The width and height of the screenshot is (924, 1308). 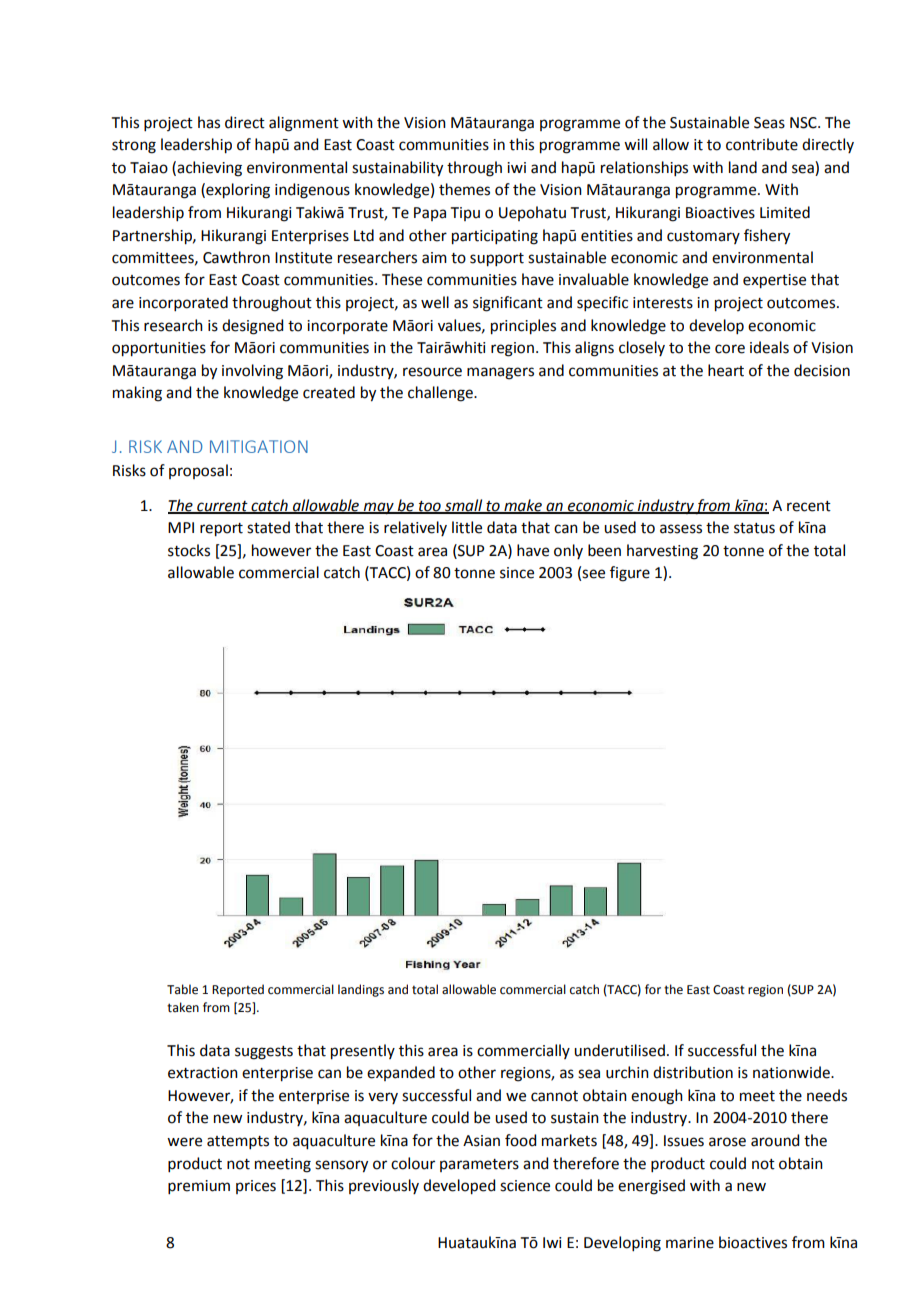 I want to click on themes, so click(x=464, y=189).
